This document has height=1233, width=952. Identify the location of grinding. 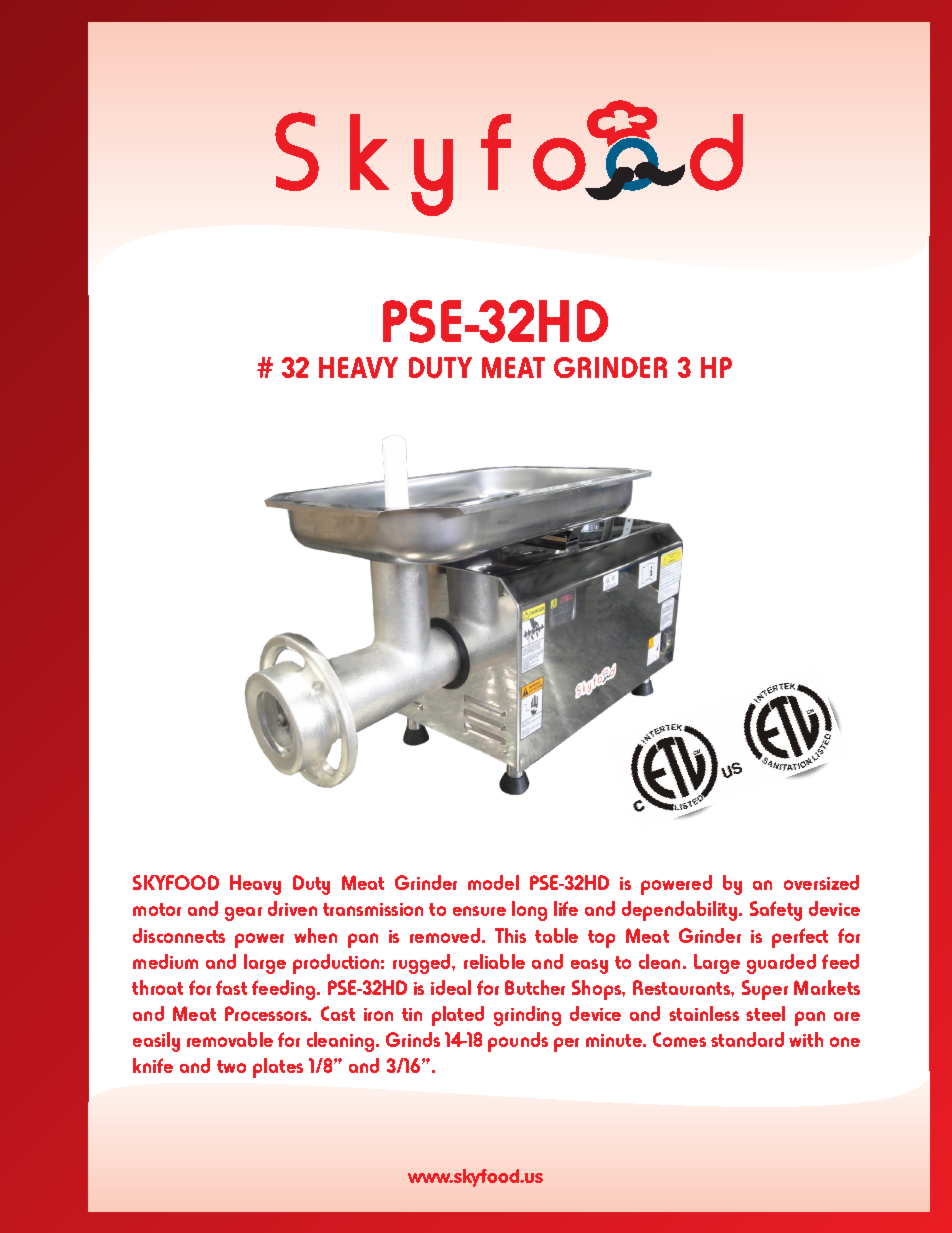
(527, 1016).
